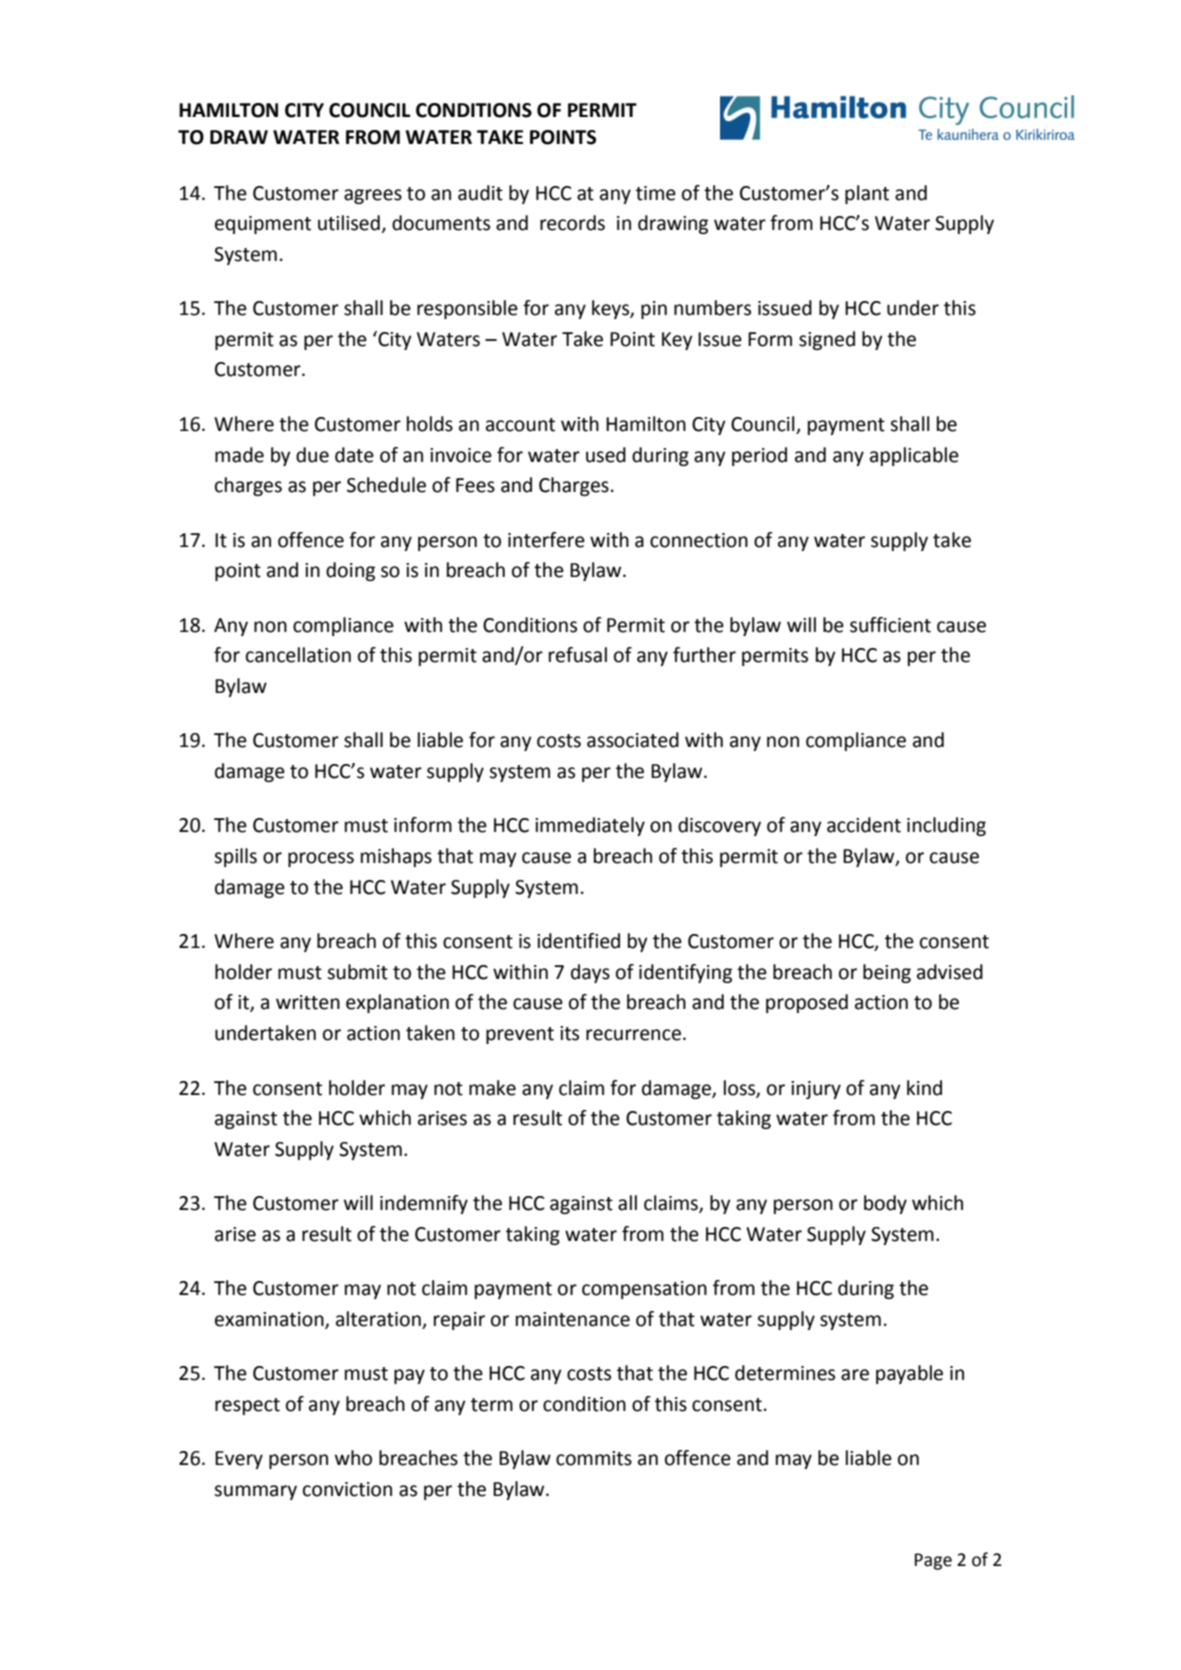 This screenshot has height=1670, width=1181. I want to click on commits, so click(594, 1458).
